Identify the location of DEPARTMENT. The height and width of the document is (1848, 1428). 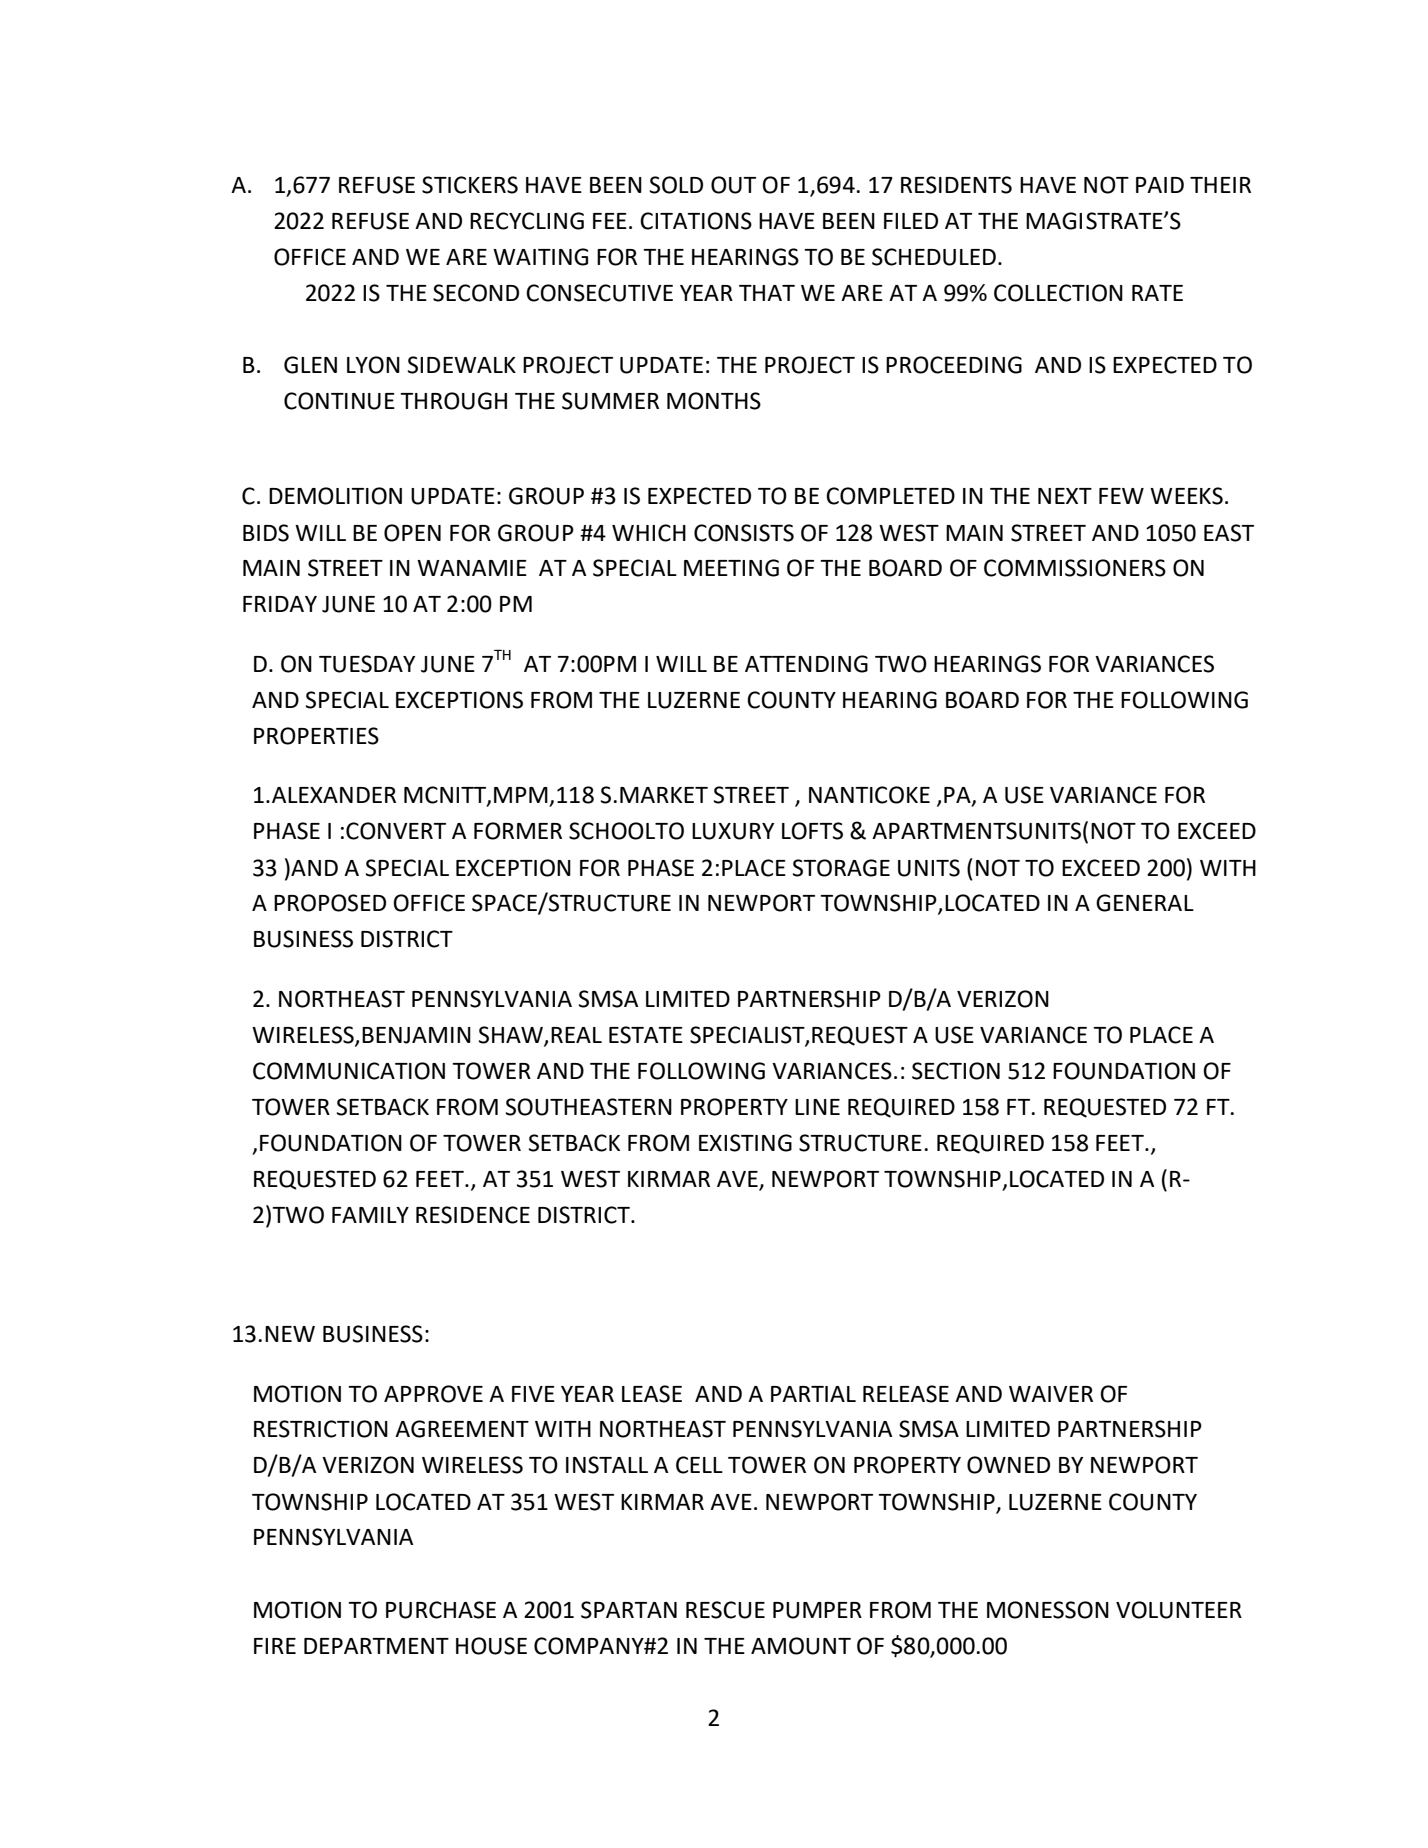
(376, 1646).
